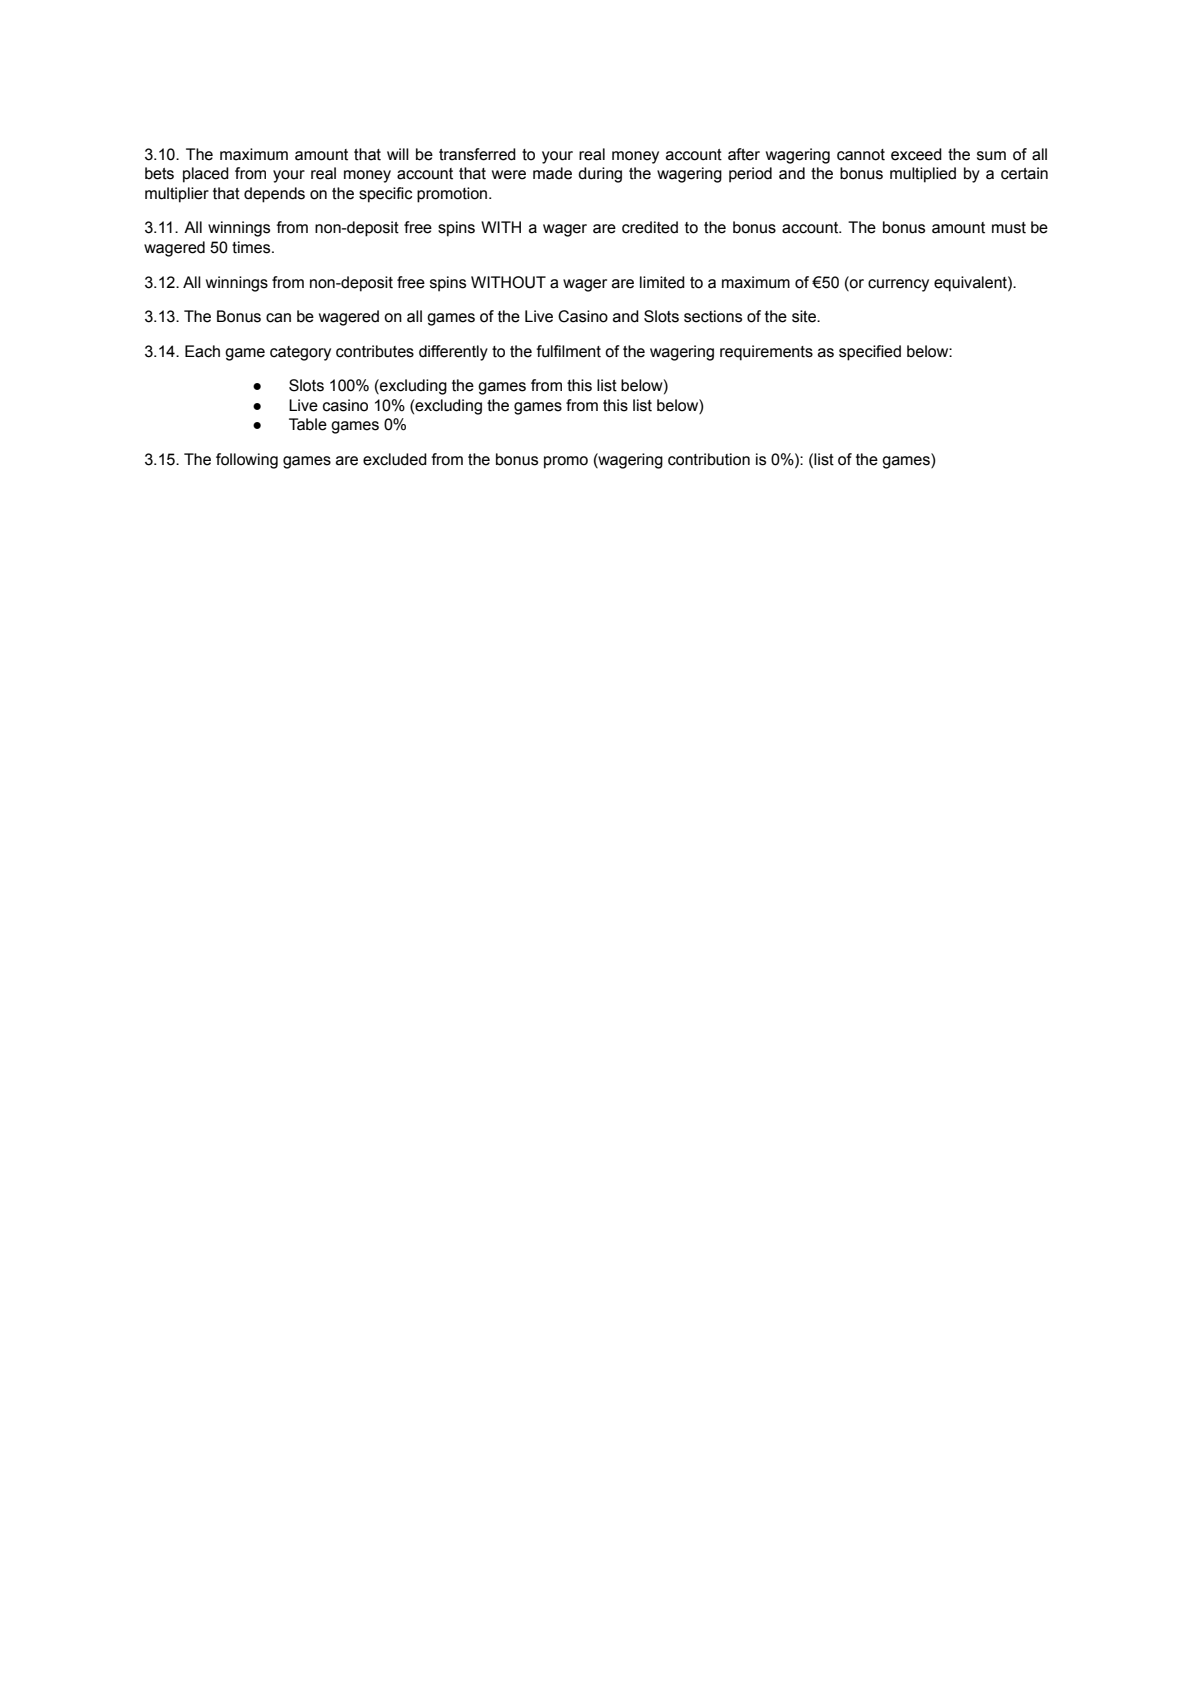  What do you see at coordinates (300, 353) in the page?
I see `category` at bounding box center [300, 353].
